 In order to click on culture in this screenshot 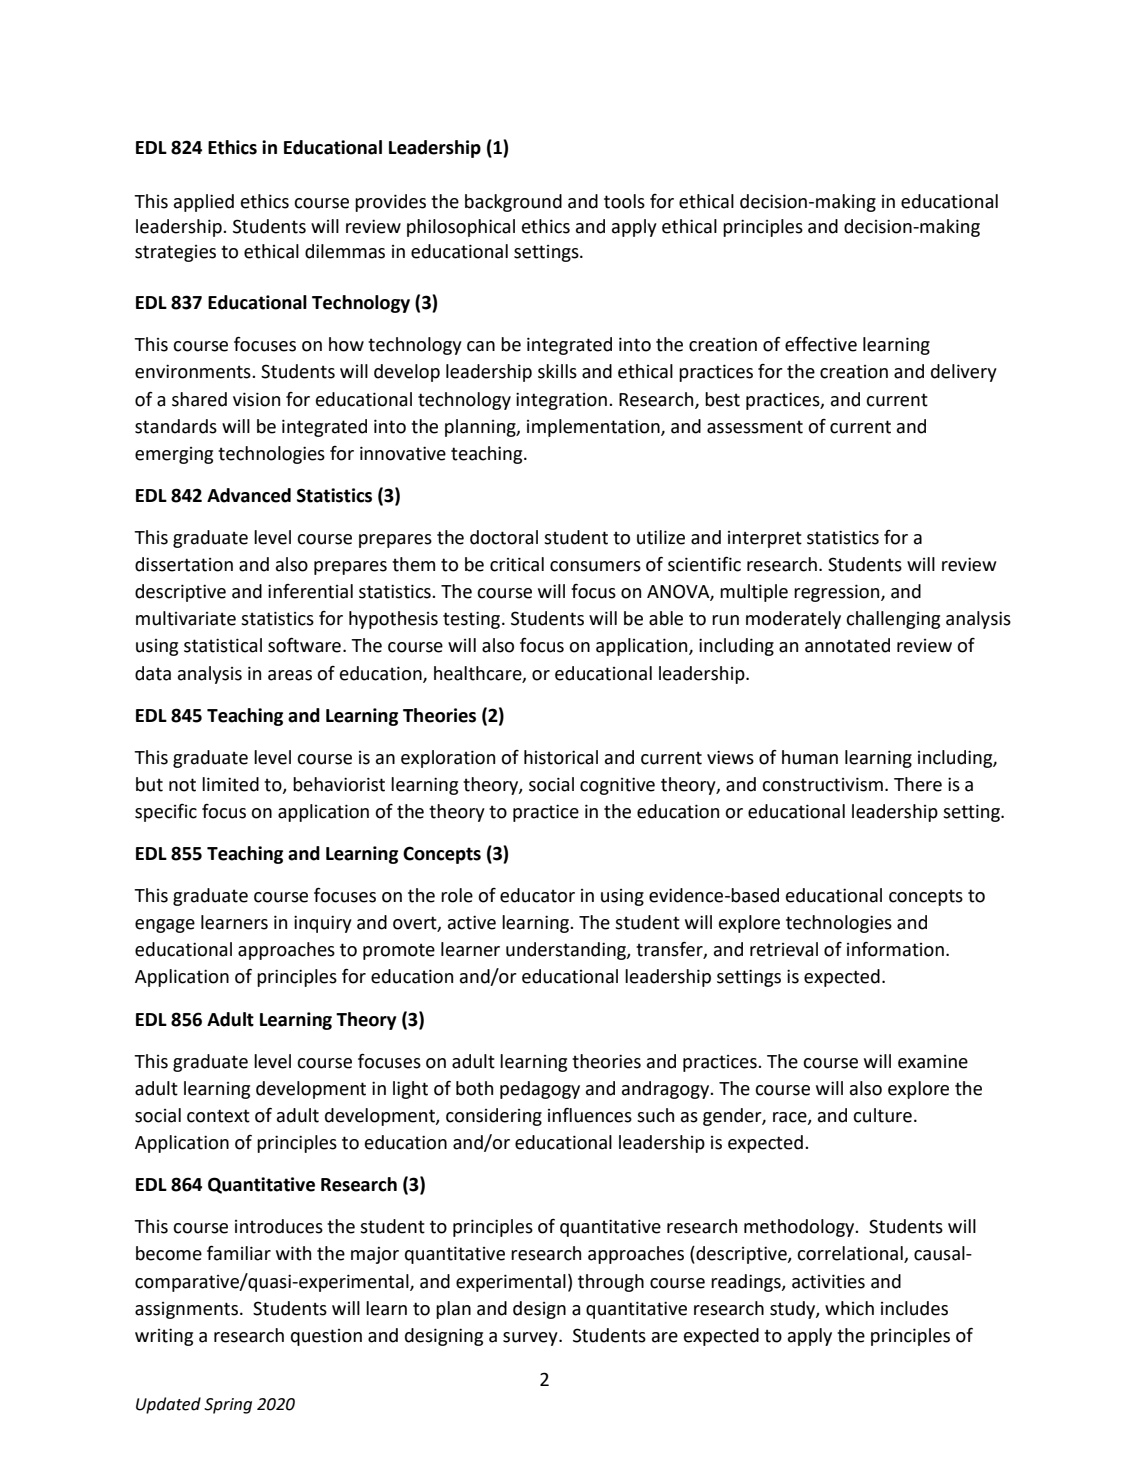, I will do `click(882, 1115)`.
